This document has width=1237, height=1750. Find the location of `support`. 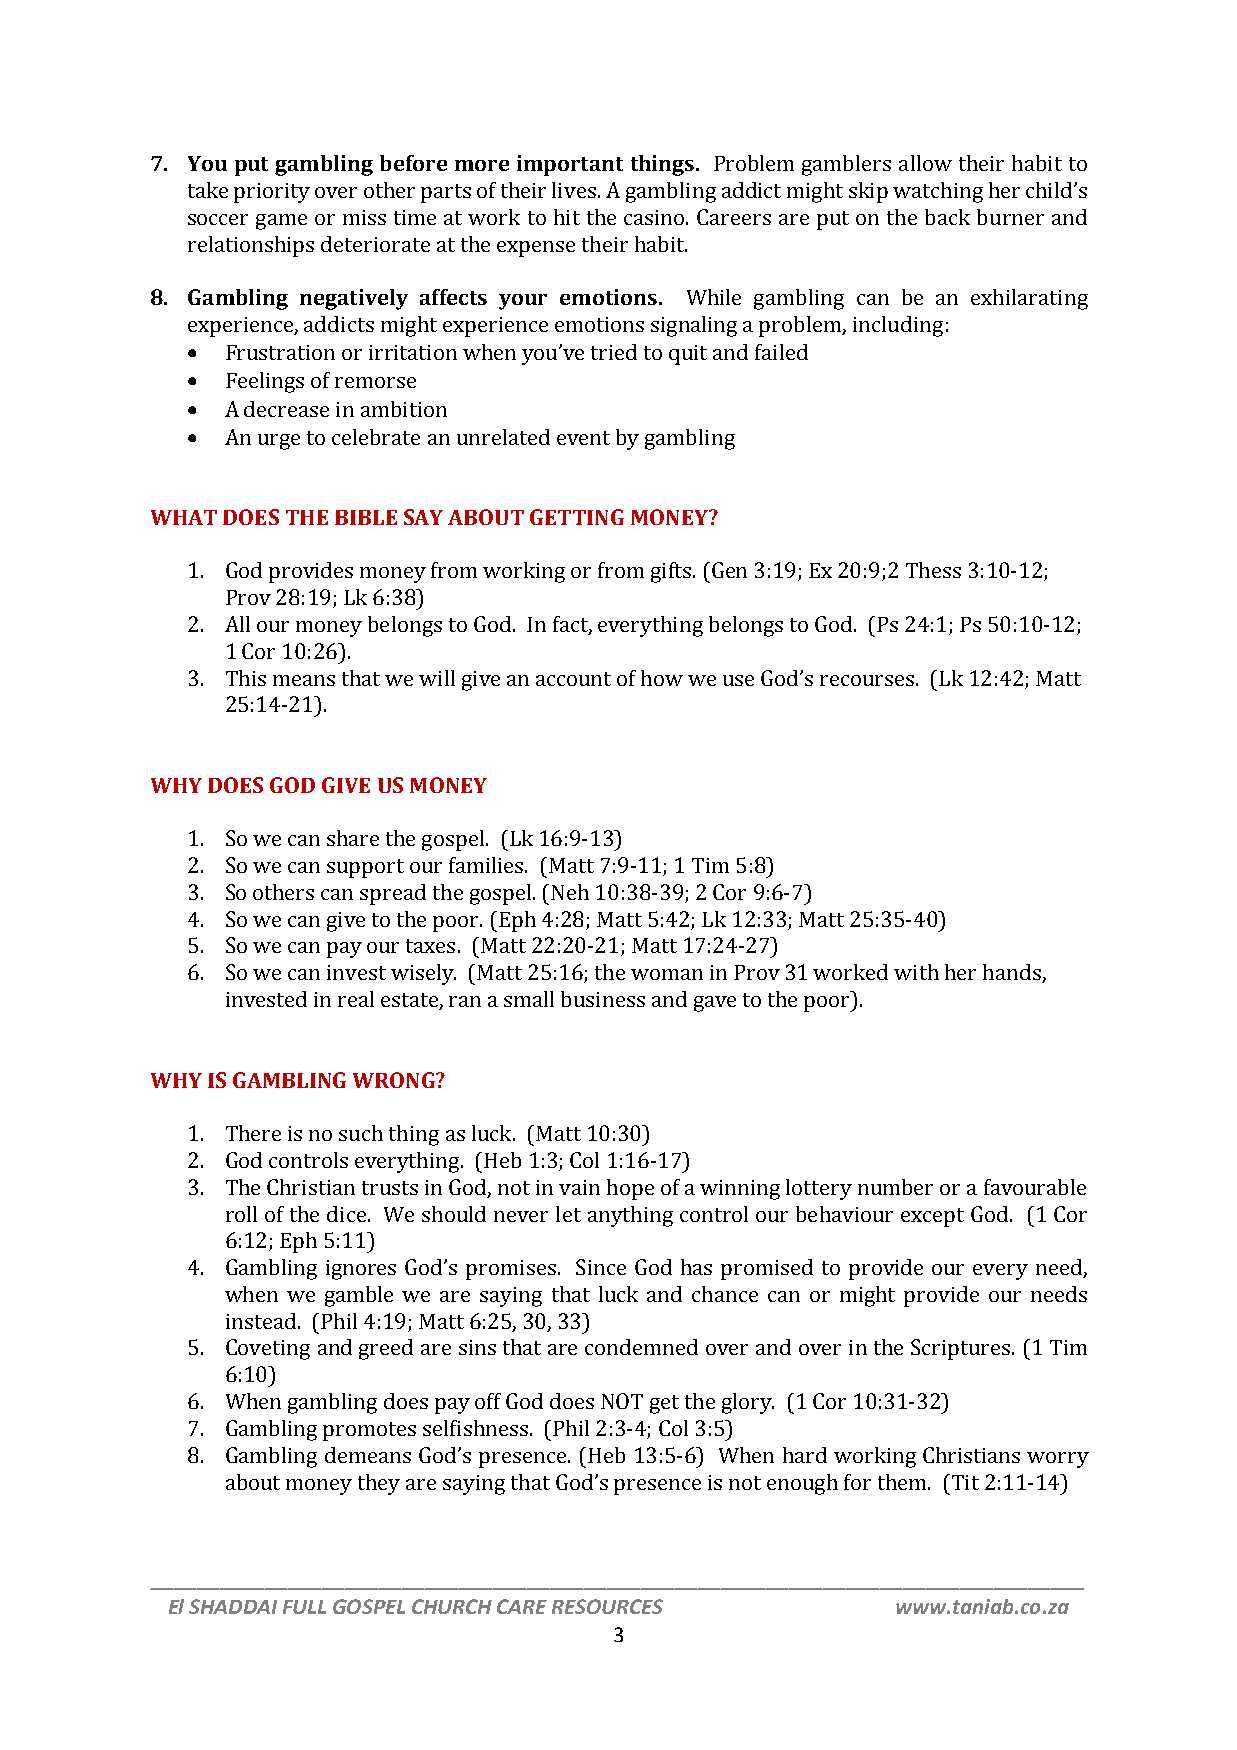

support is located at coordinates (365, 868).
